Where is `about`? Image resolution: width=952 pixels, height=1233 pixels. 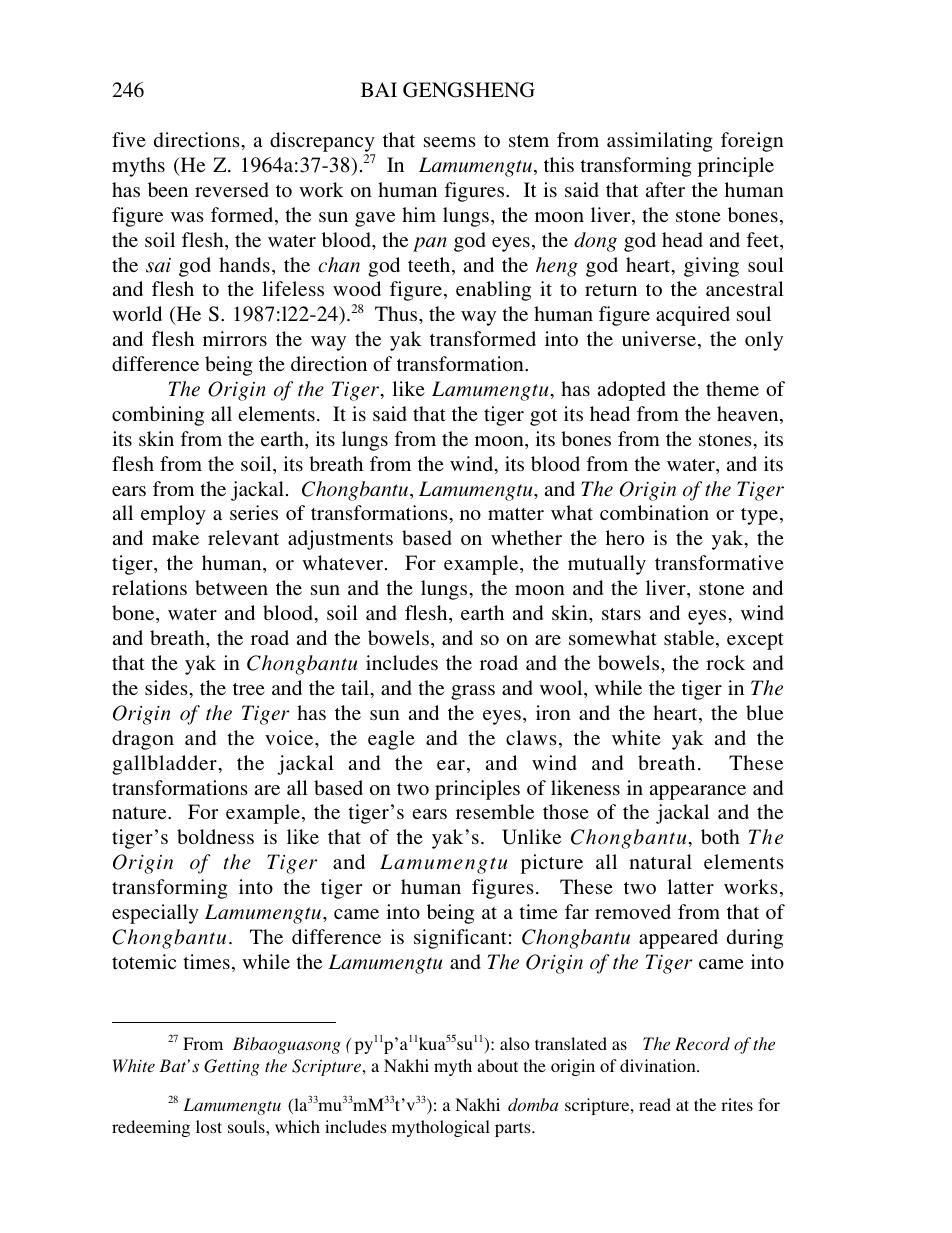 about is located at coordinates (497, 1065).
